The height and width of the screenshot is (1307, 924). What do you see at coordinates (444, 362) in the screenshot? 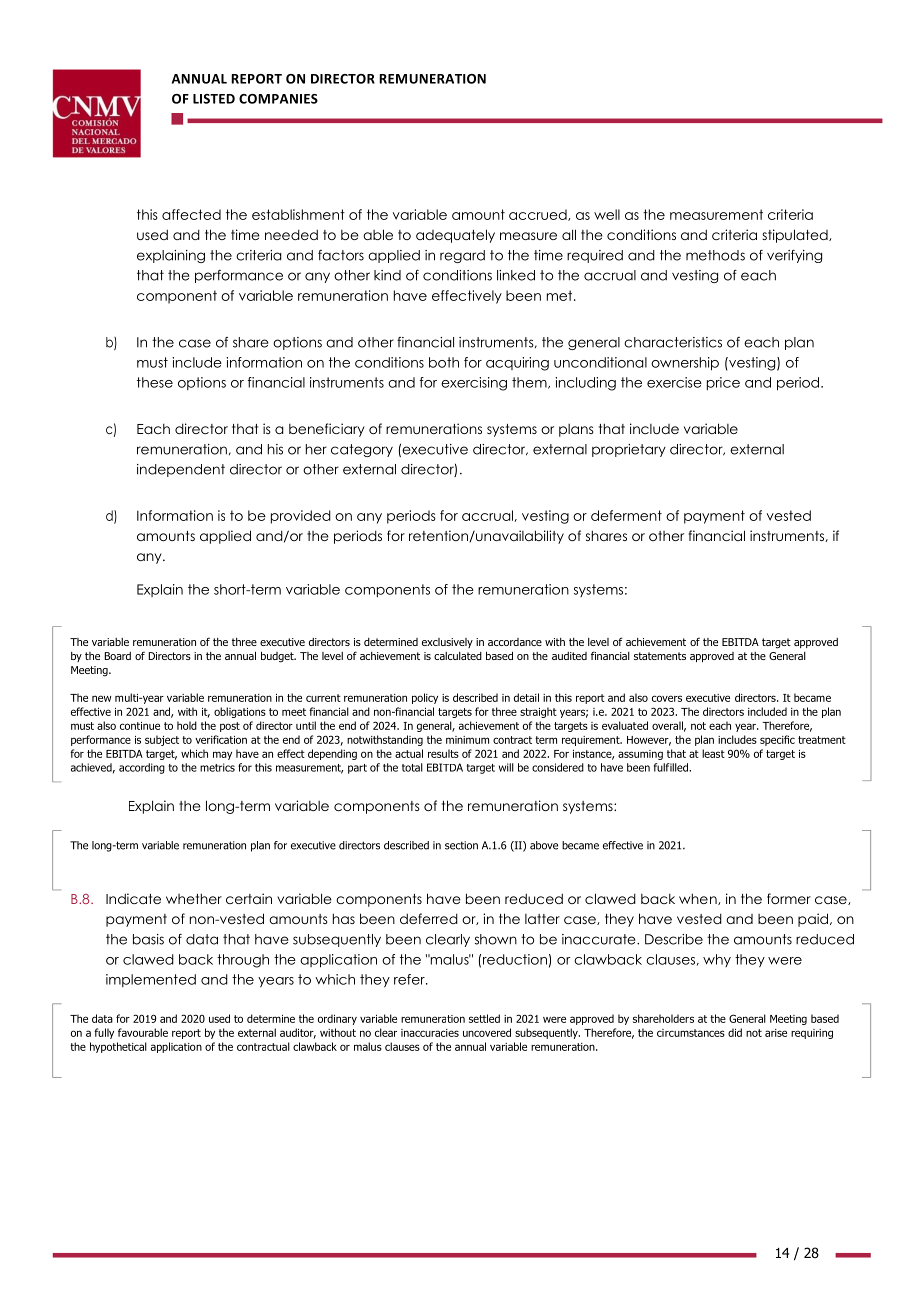
I see `both` at bounding box center [444, 362].
